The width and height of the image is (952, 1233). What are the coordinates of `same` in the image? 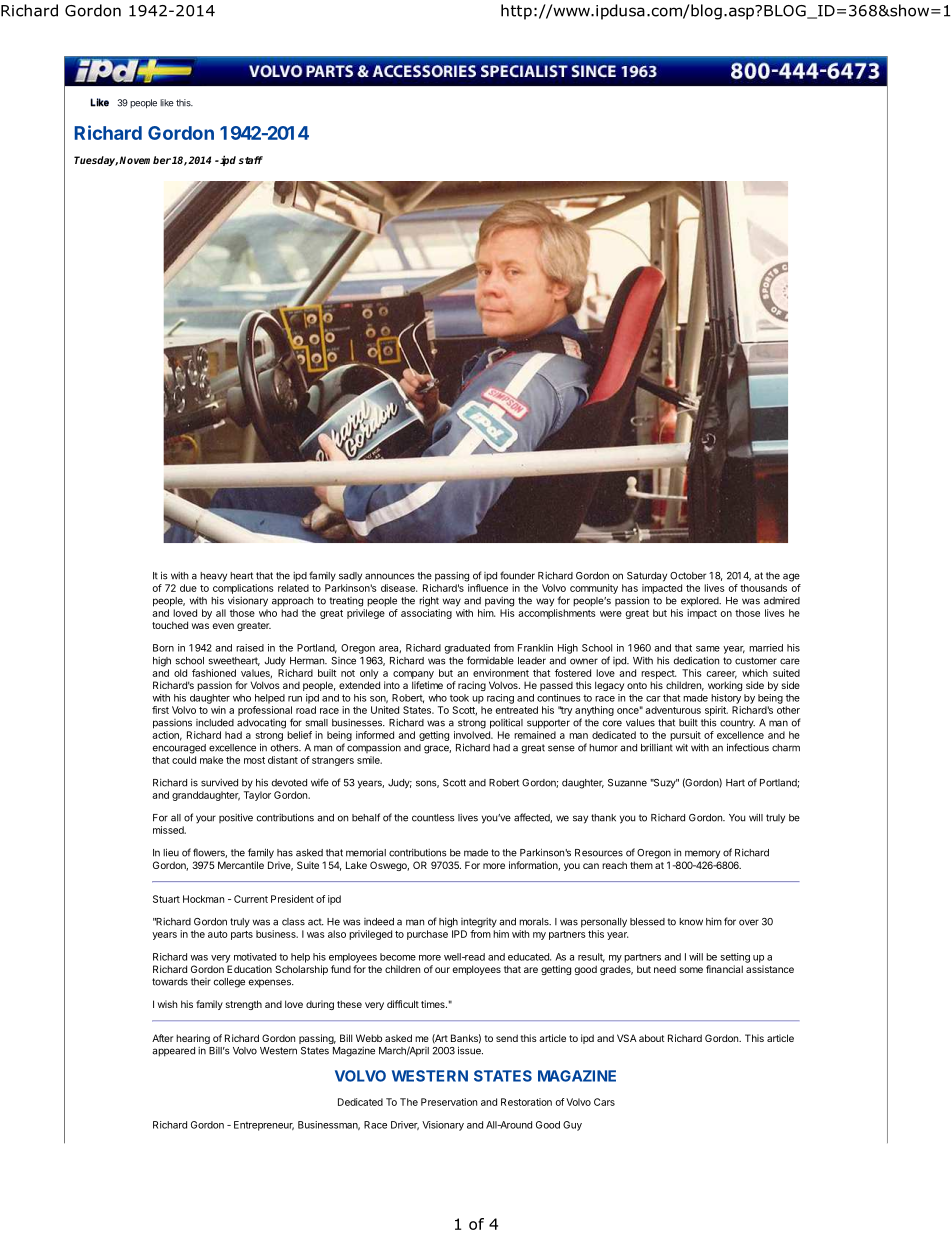 It's located at (708, 649).
